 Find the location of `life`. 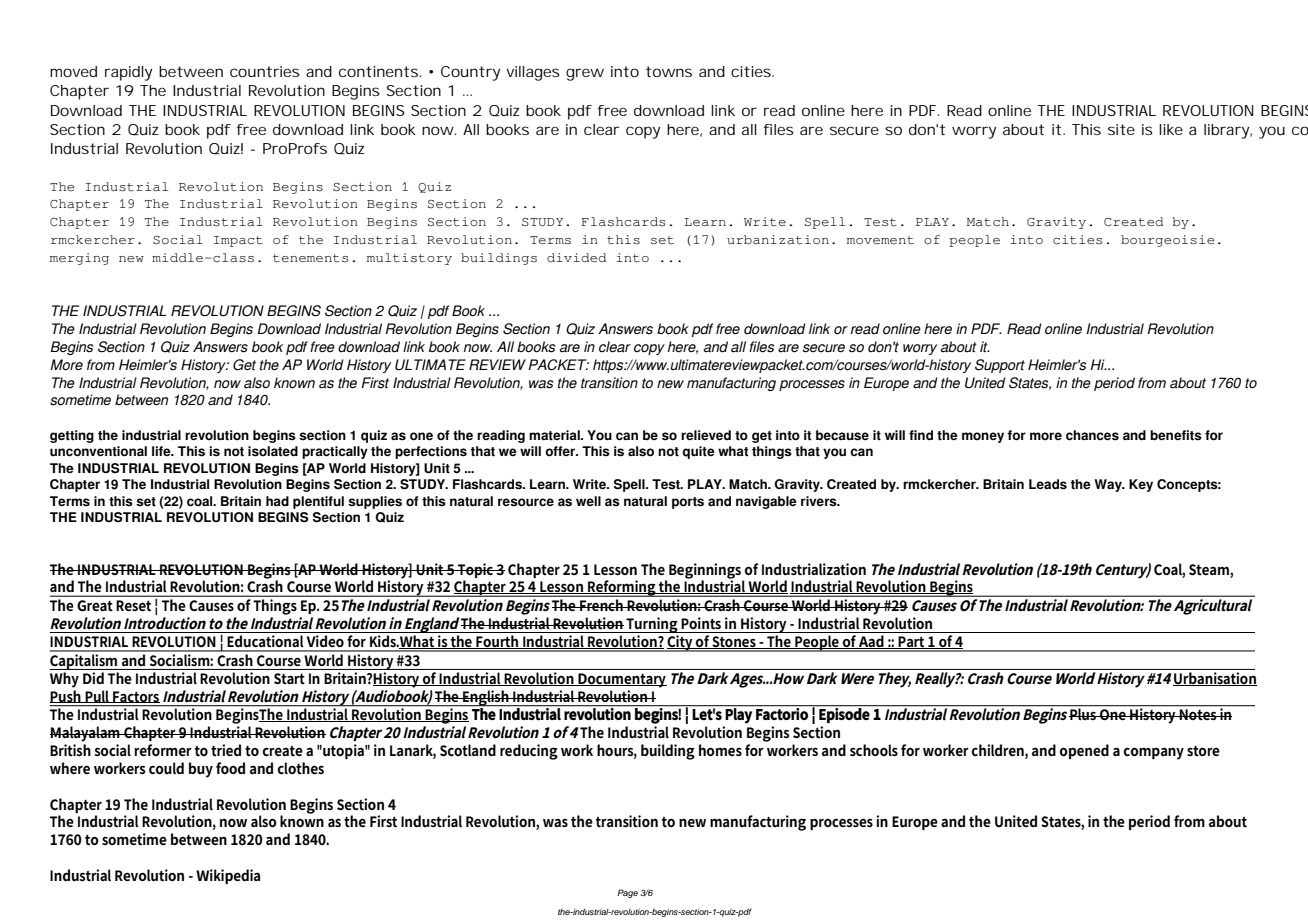

life is located at coordinates (162, 451).
